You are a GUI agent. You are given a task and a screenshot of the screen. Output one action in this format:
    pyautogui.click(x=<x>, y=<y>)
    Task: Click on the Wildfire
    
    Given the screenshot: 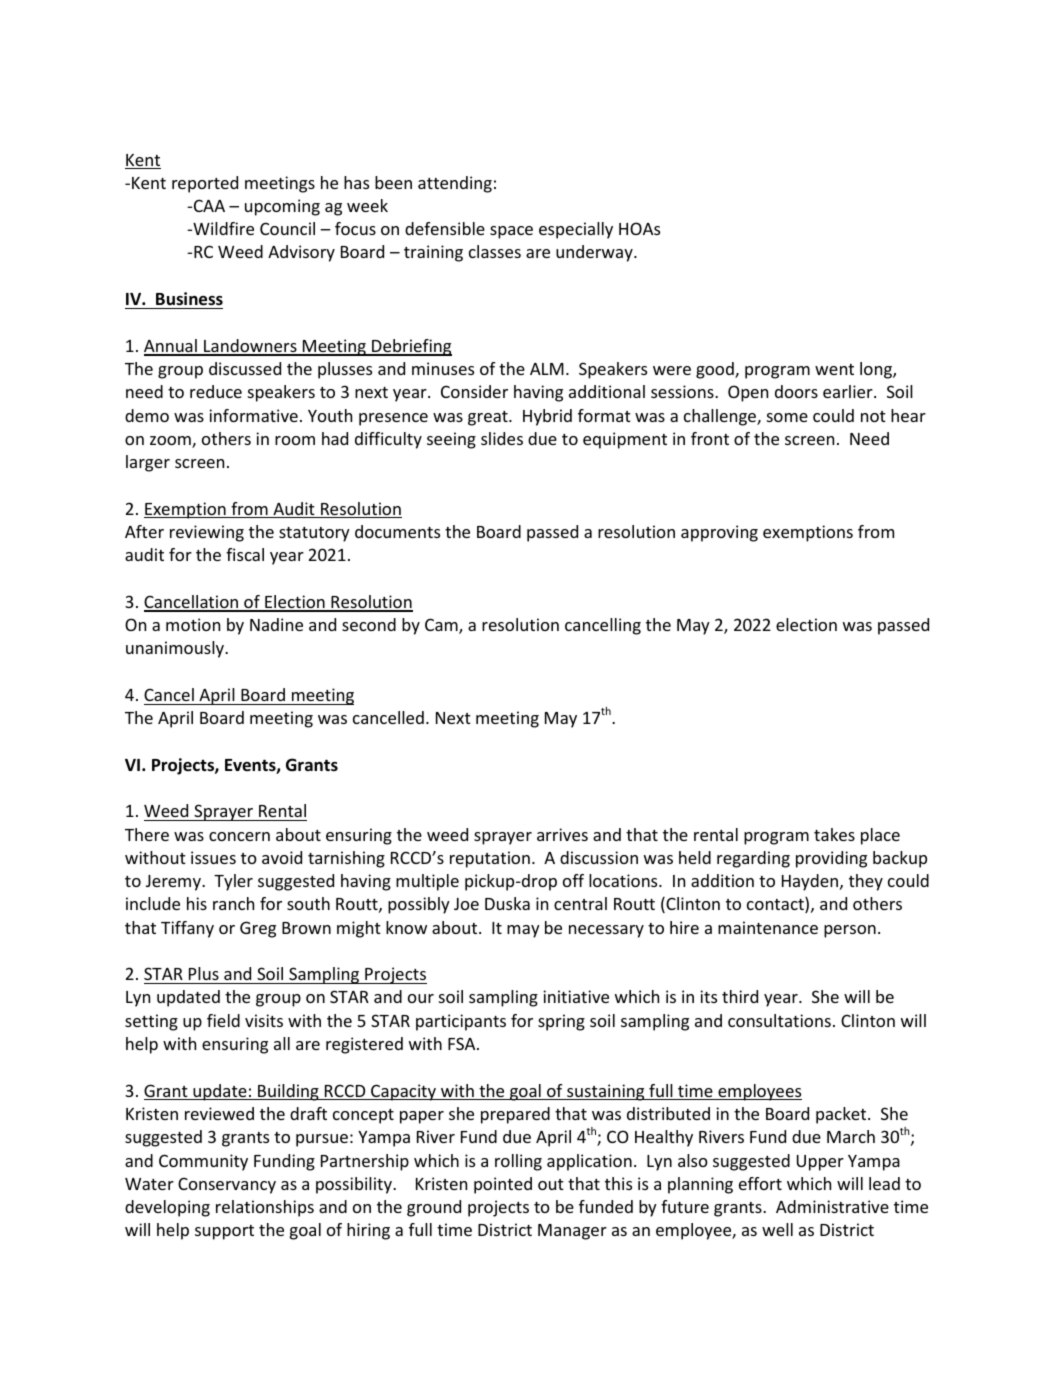 What is the action you would take?
    pyautogui.click(x=222, y=228)
